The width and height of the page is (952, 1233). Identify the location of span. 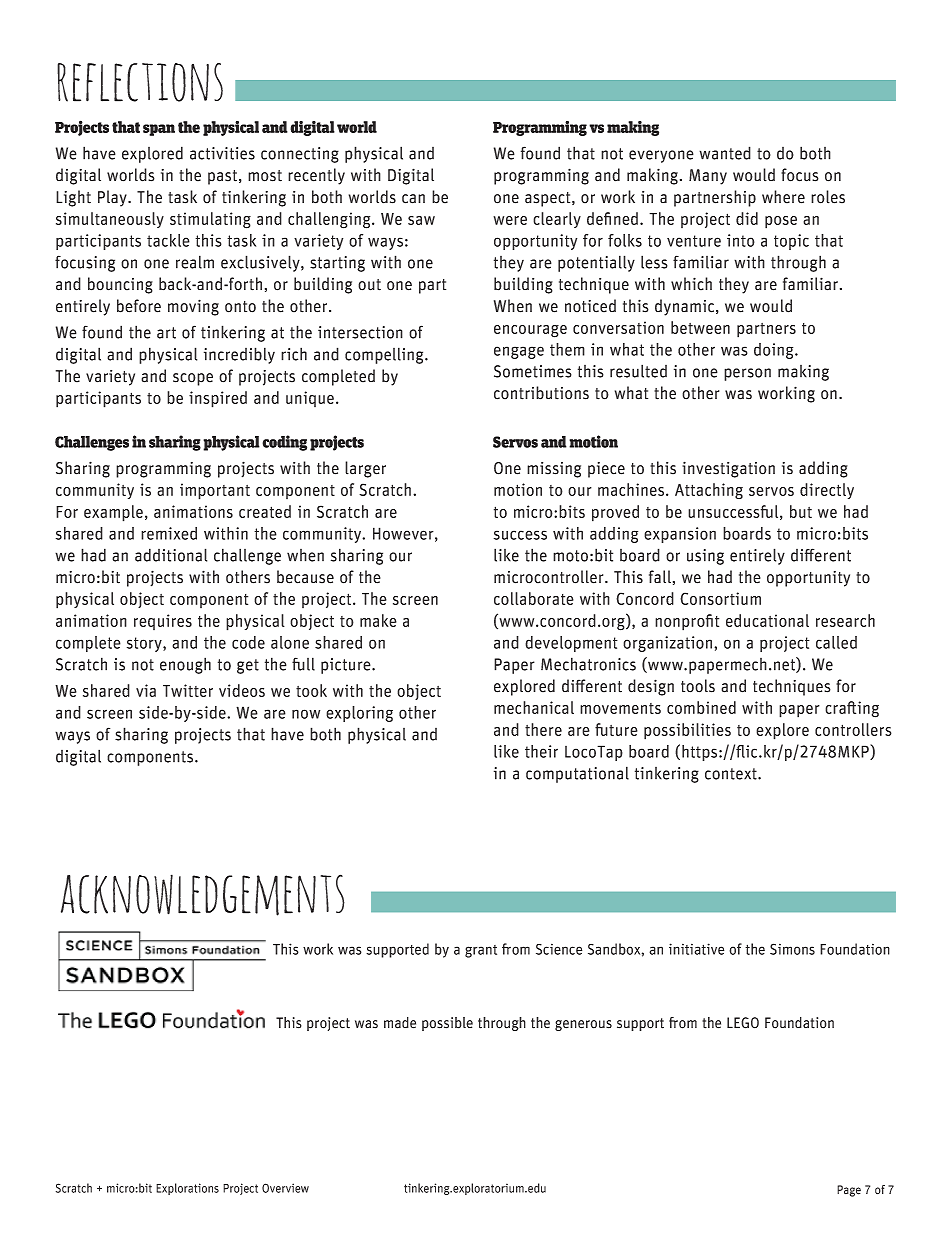
(159, 130).
